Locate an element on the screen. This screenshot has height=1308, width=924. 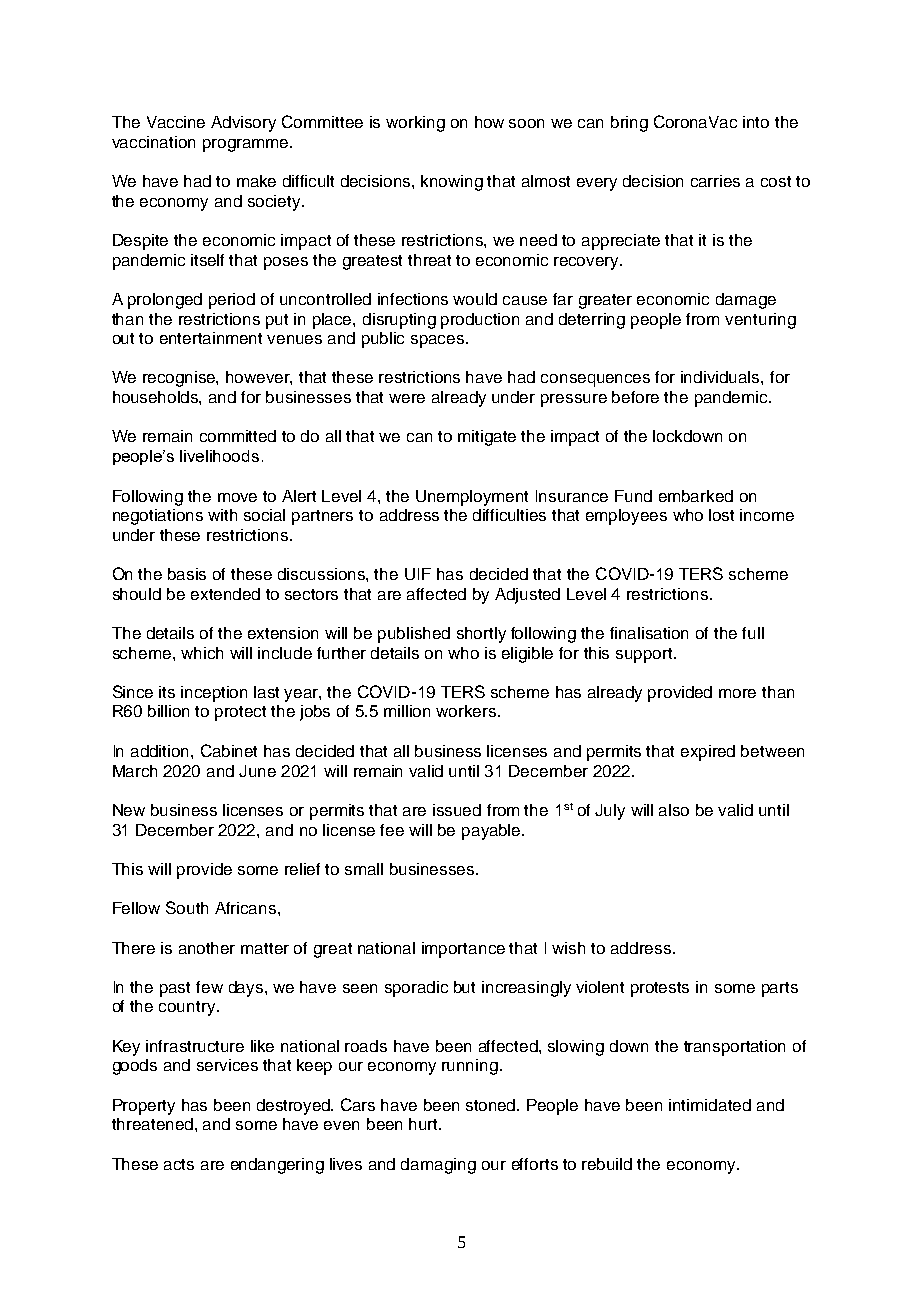
full is located at coordinates (753, 633).
